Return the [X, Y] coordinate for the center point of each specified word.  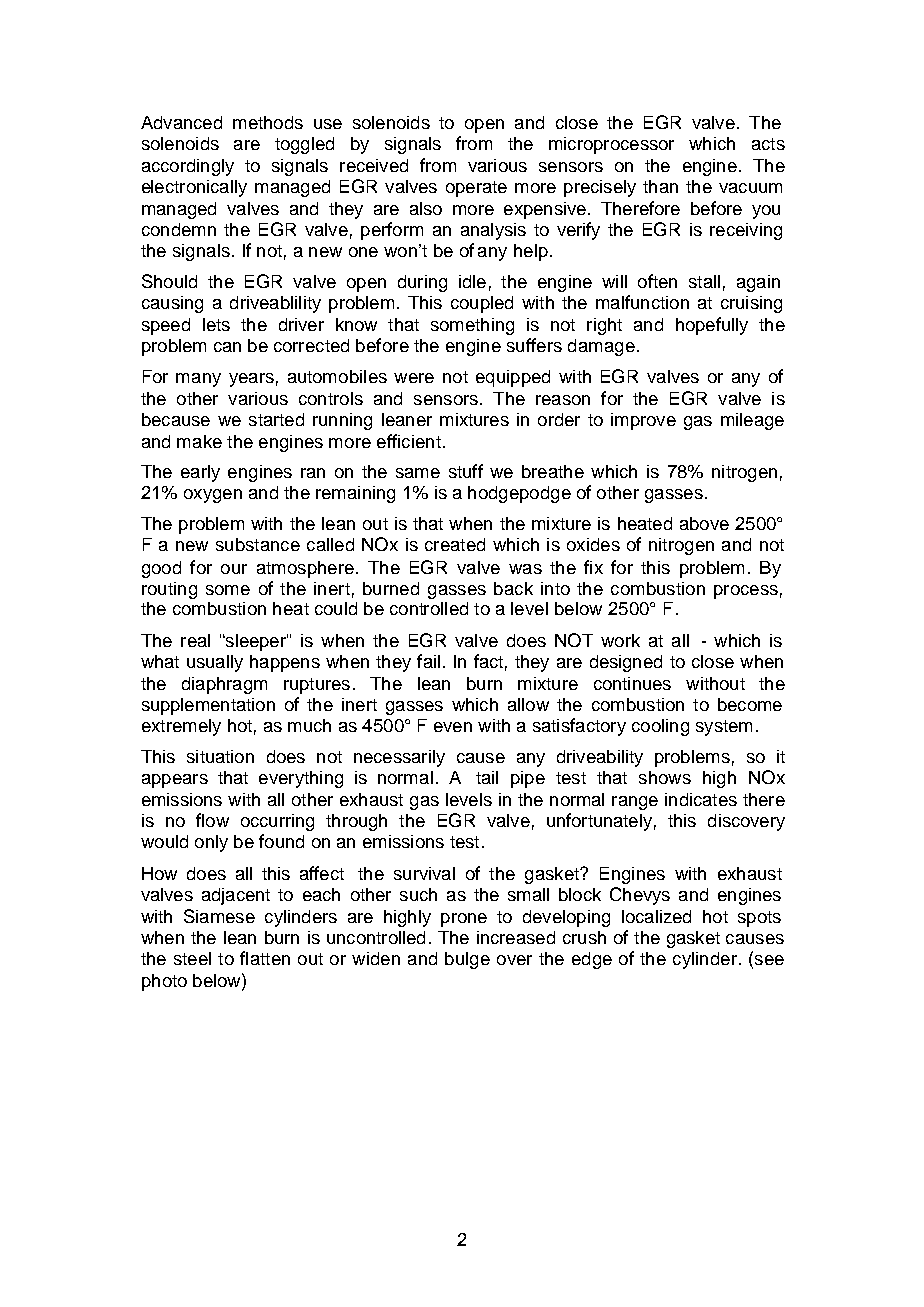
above [704, 523]
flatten [265, 958]
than [660, 186]
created [455, 544]
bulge [467, 960]
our [234, 569]
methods [268, 122]
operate [476, 189]
